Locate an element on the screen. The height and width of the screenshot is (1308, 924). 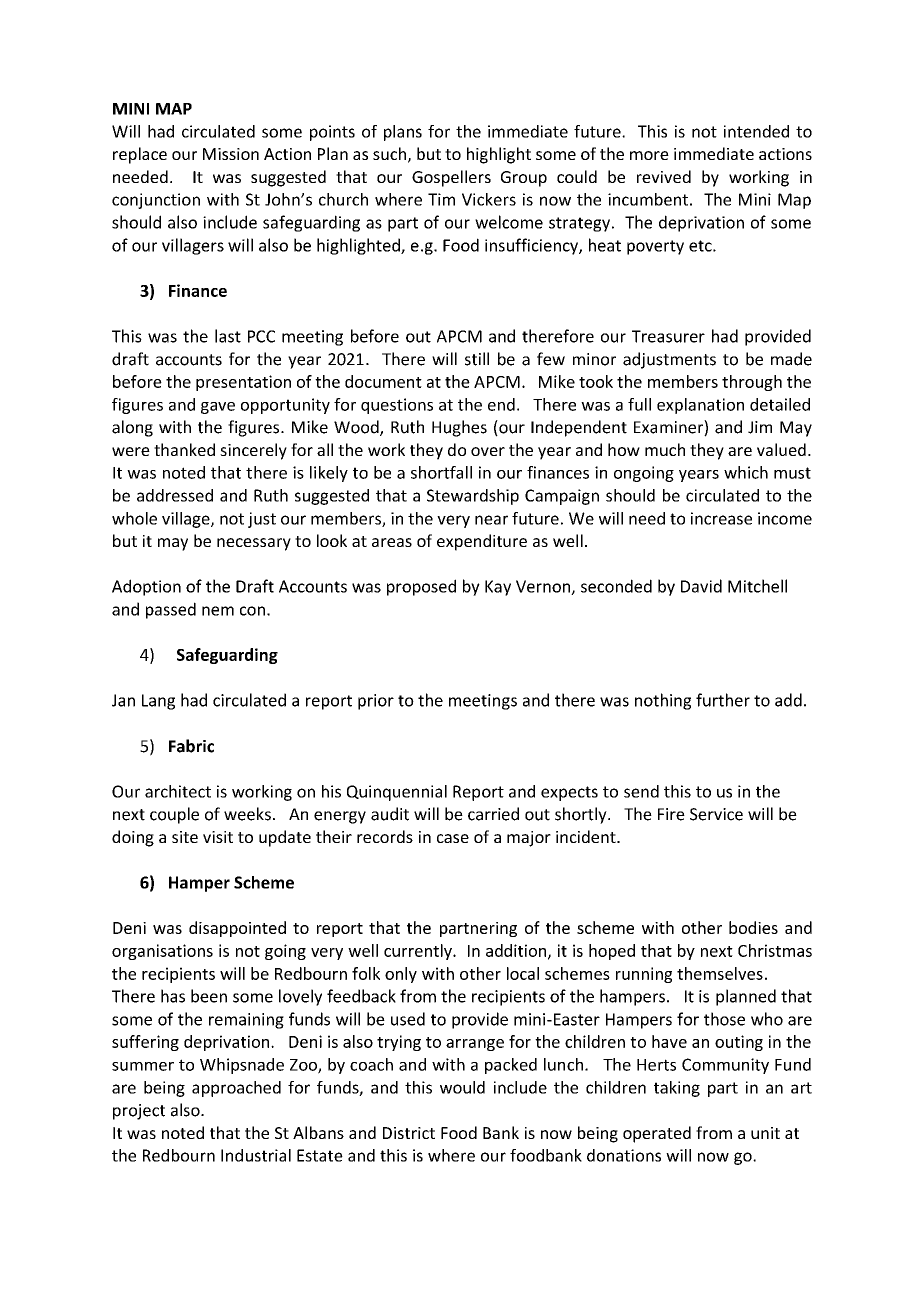
Tim is located at coordinates (441, 199).
